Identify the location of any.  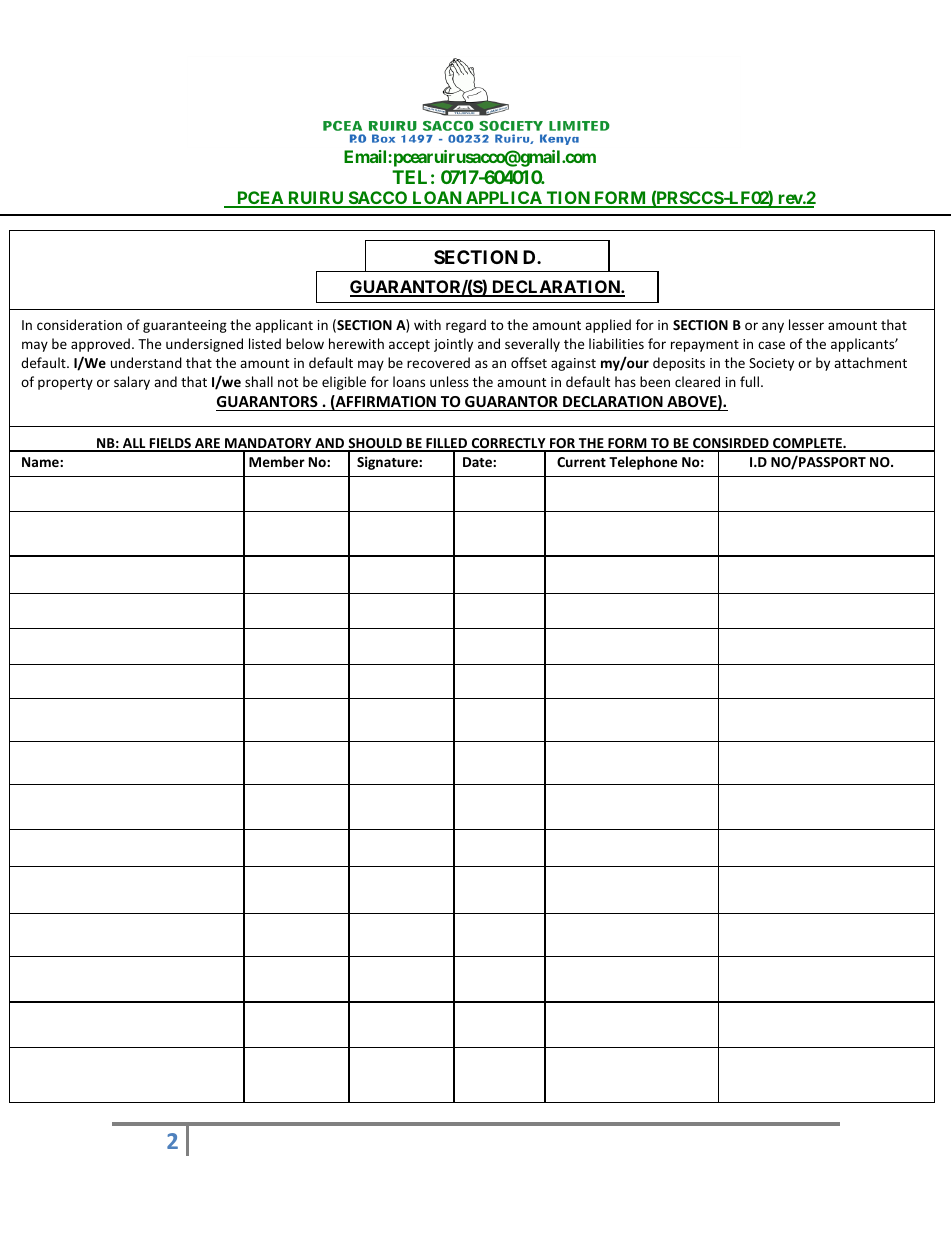
(773, 327).
